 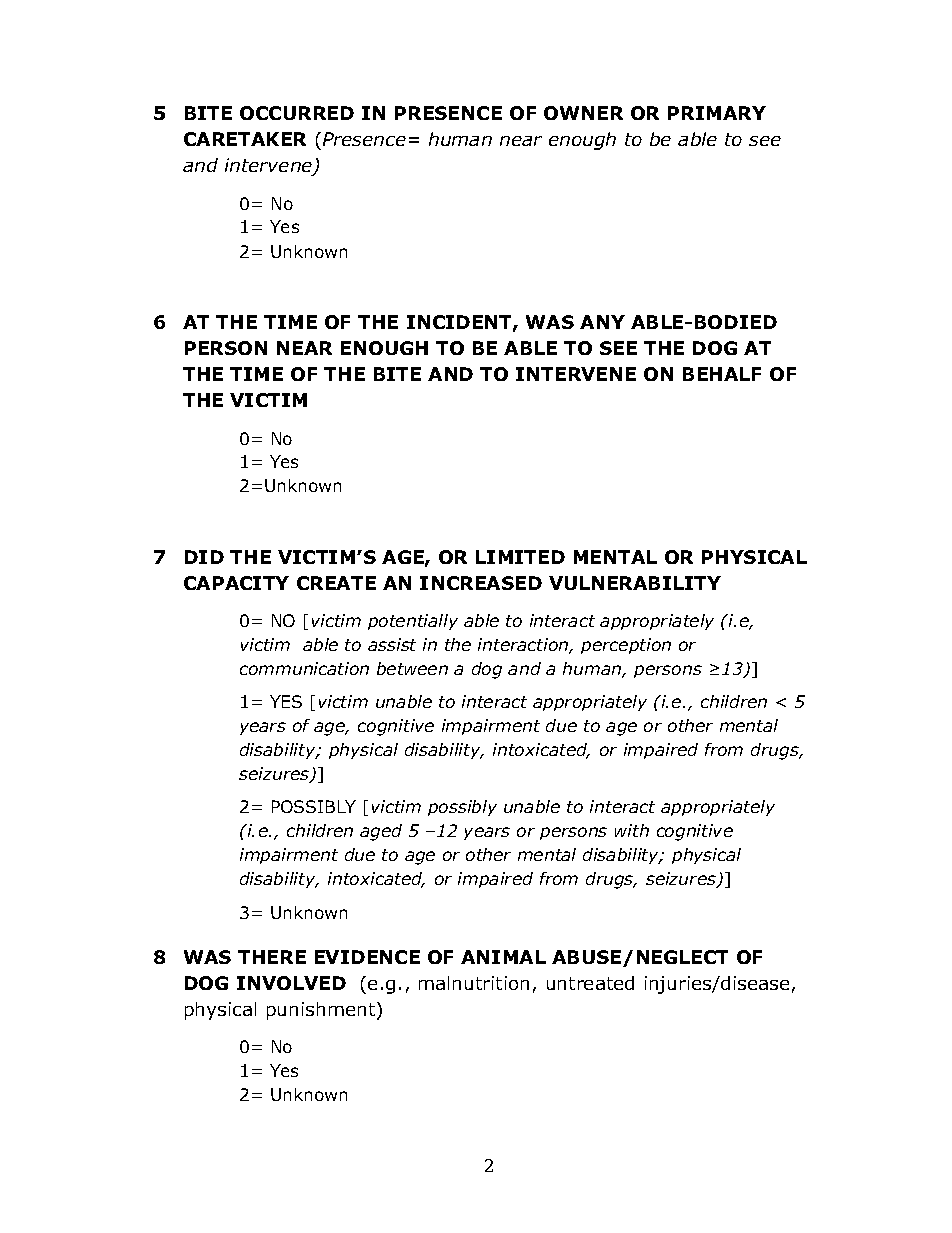 What do you see at coordinates (412, 668) in the screenshot?
I see `between` at bounding box center [412, 668].
